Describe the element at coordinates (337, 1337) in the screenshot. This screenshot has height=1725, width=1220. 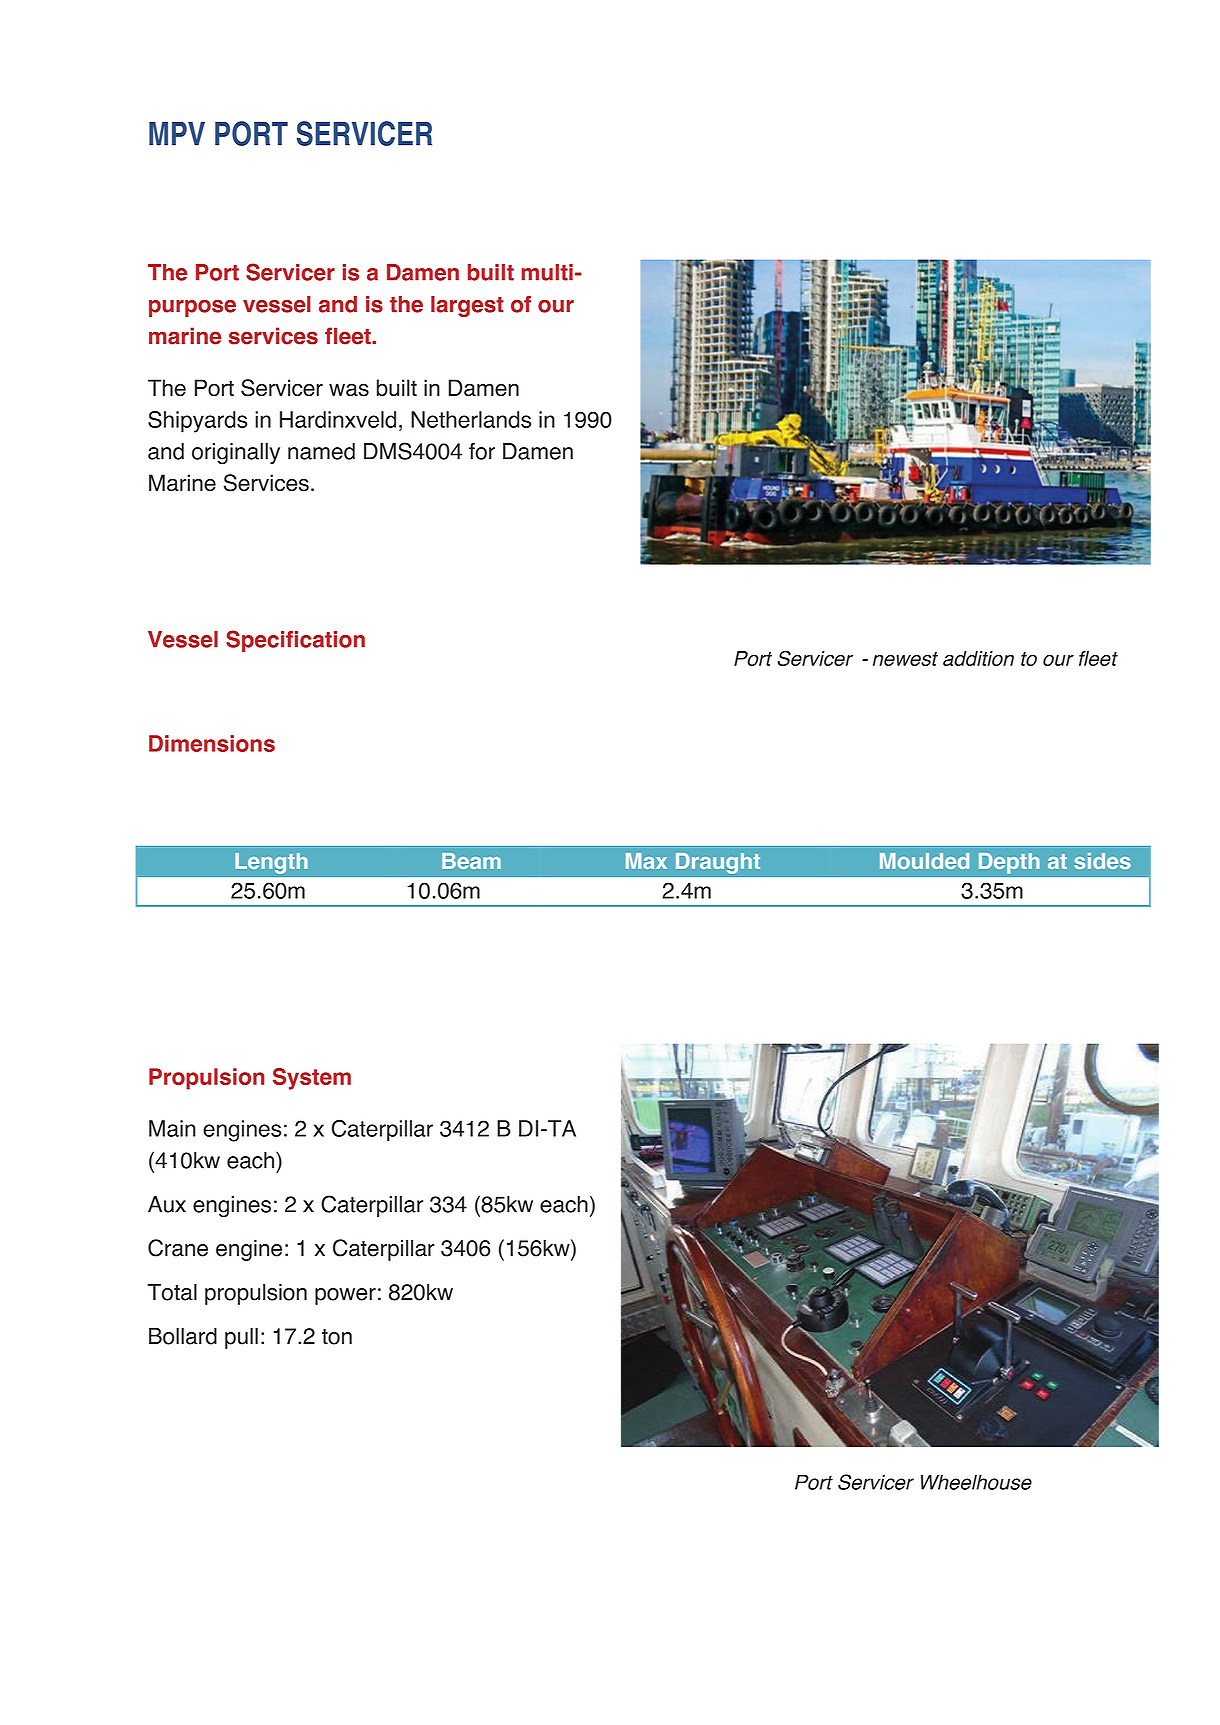
I see `ton` at that location.
